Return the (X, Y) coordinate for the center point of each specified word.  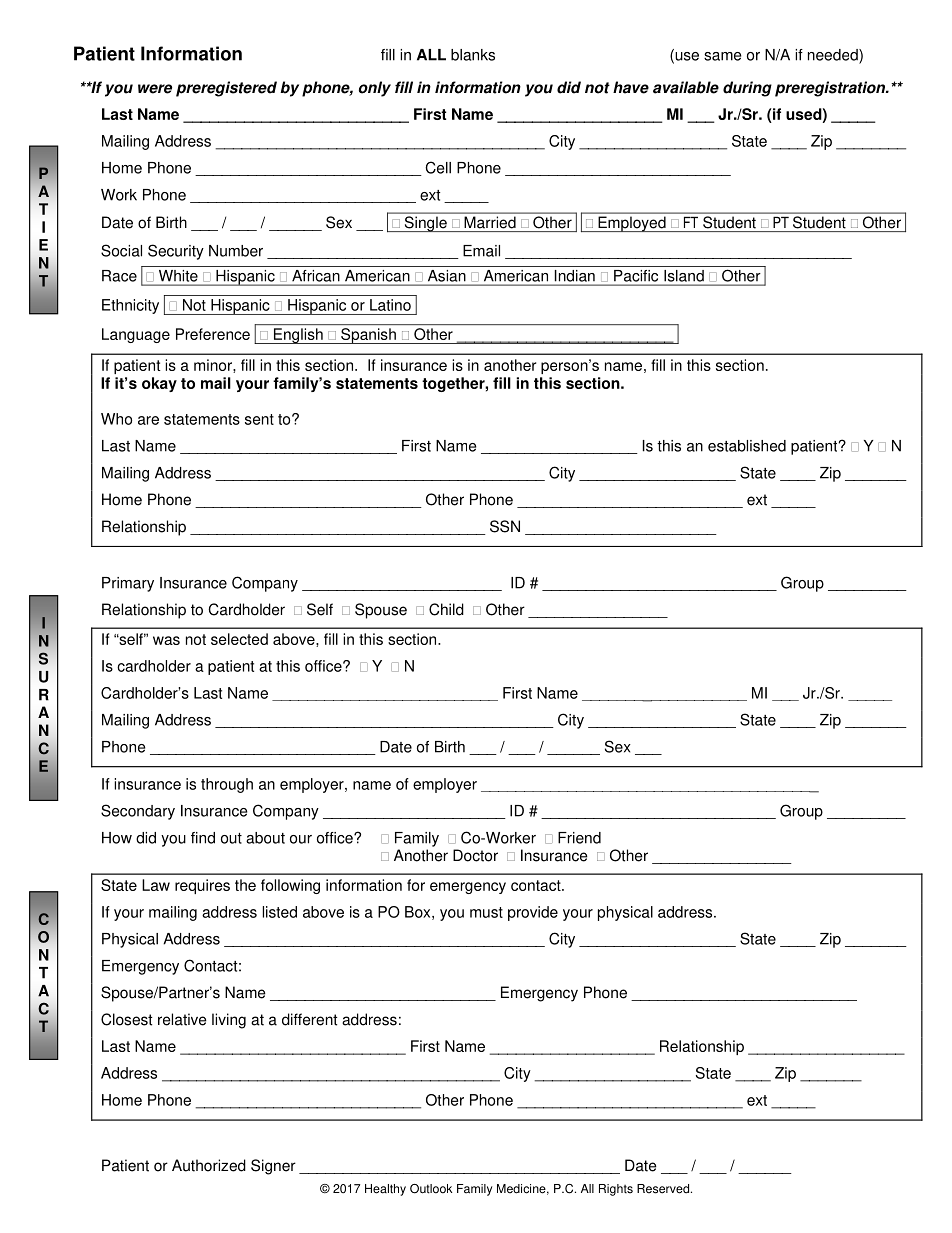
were (155, 89)
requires (202, 886)
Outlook (431, 1189)
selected (239, 639)
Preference (213, 334)
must (486, 912)
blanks (473, 55)
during (747, 89)
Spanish (368, 336)
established (747, 446)
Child (446, 609)
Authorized (209, 1165)
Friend (579, 838)
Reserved (664, 1189)
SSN (505, 526)
